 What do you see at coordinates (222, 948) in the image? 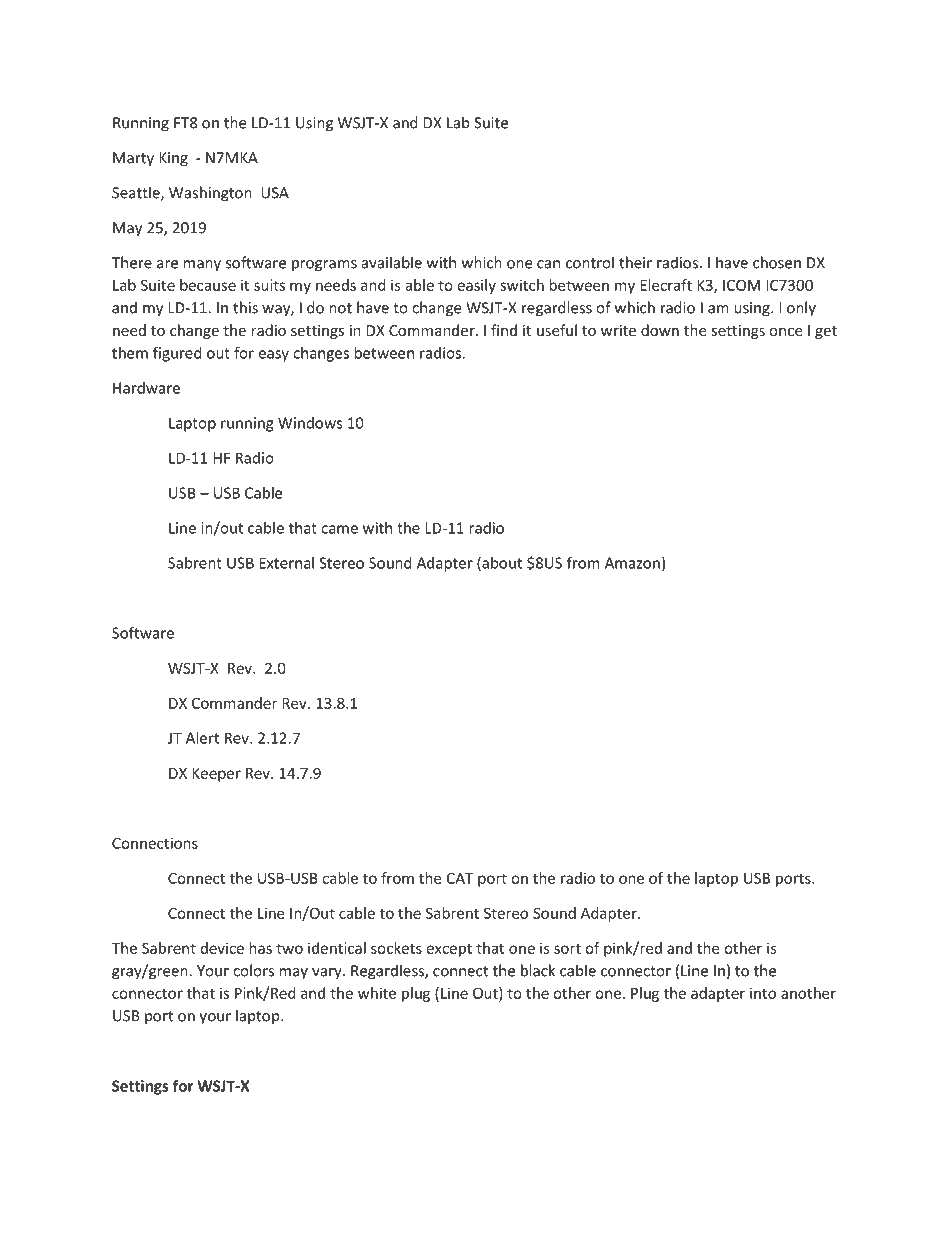
I see `device` at bounding box center [222, 948].
